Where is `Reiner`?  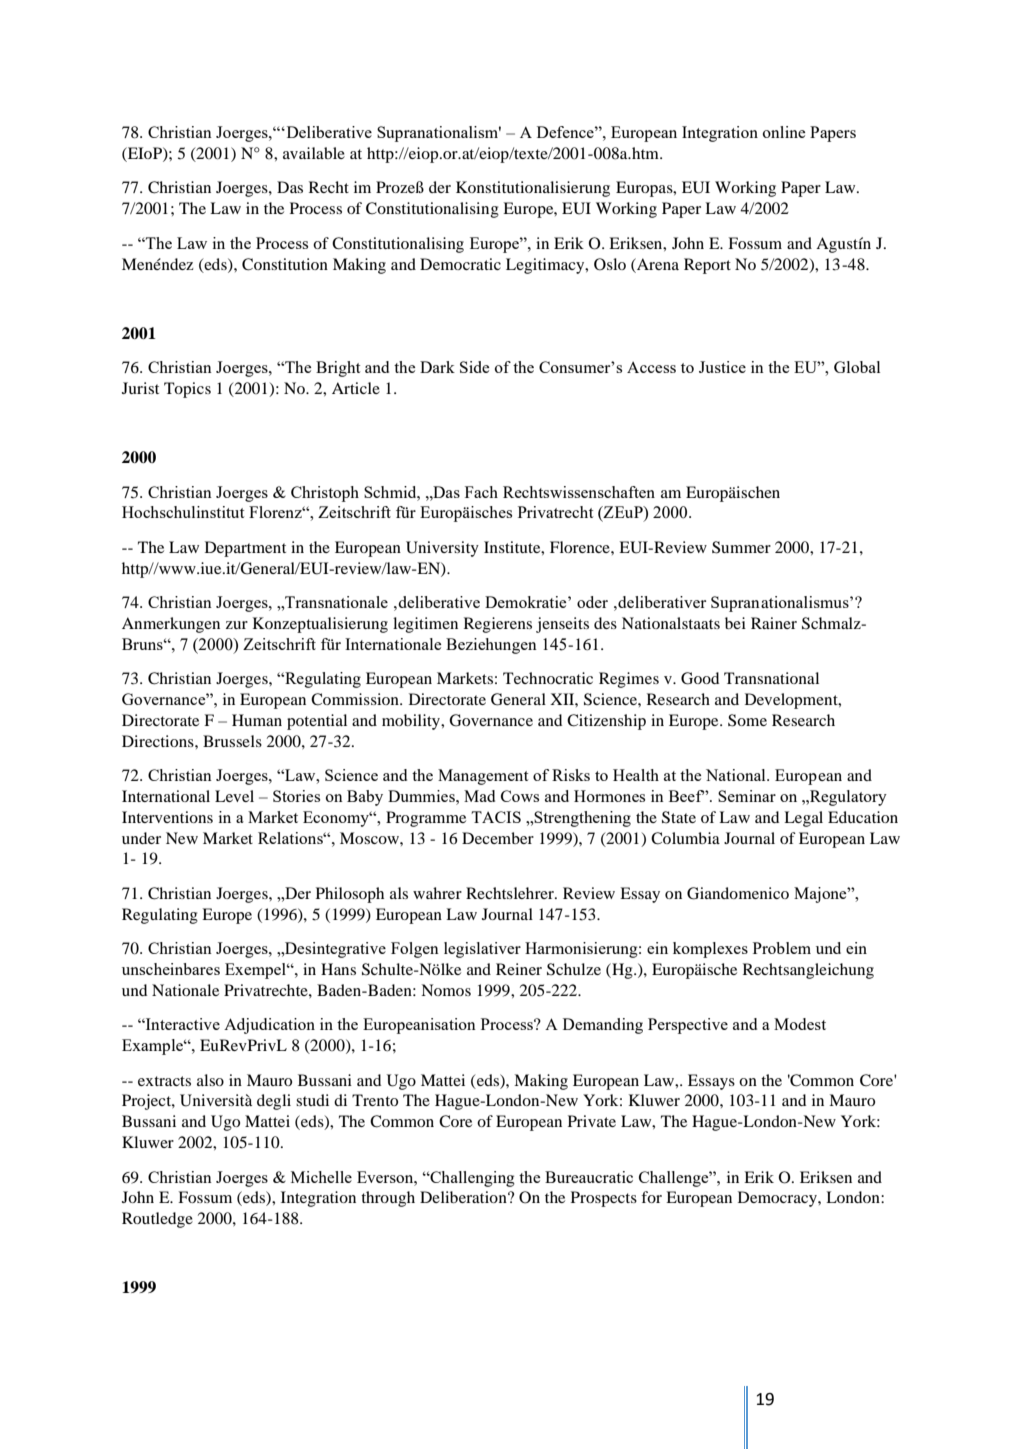 Reiner is located at coordinates (519, 969).
